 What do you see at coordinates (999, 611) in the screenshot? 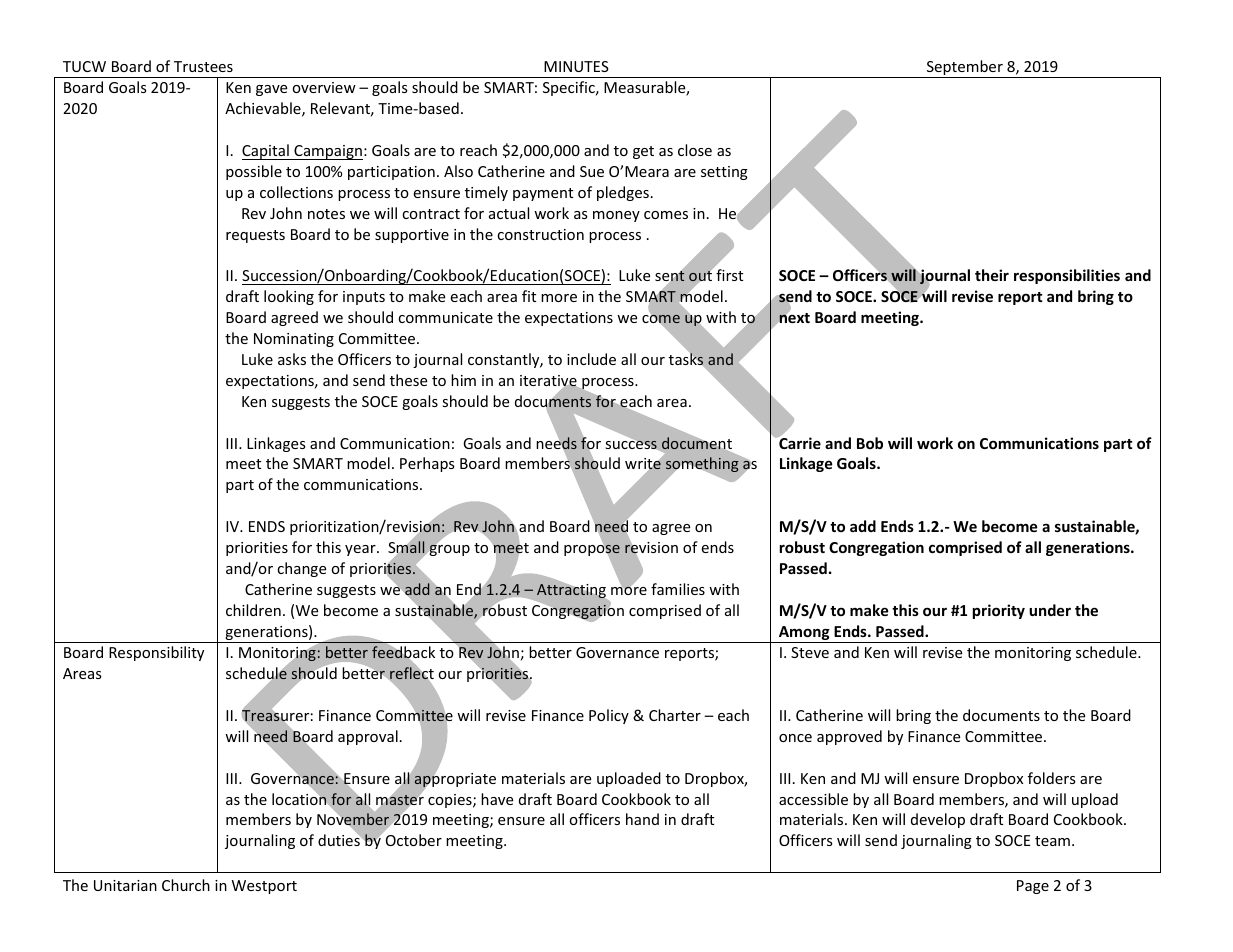
I see `priority` at bounding box center [999, 611].
